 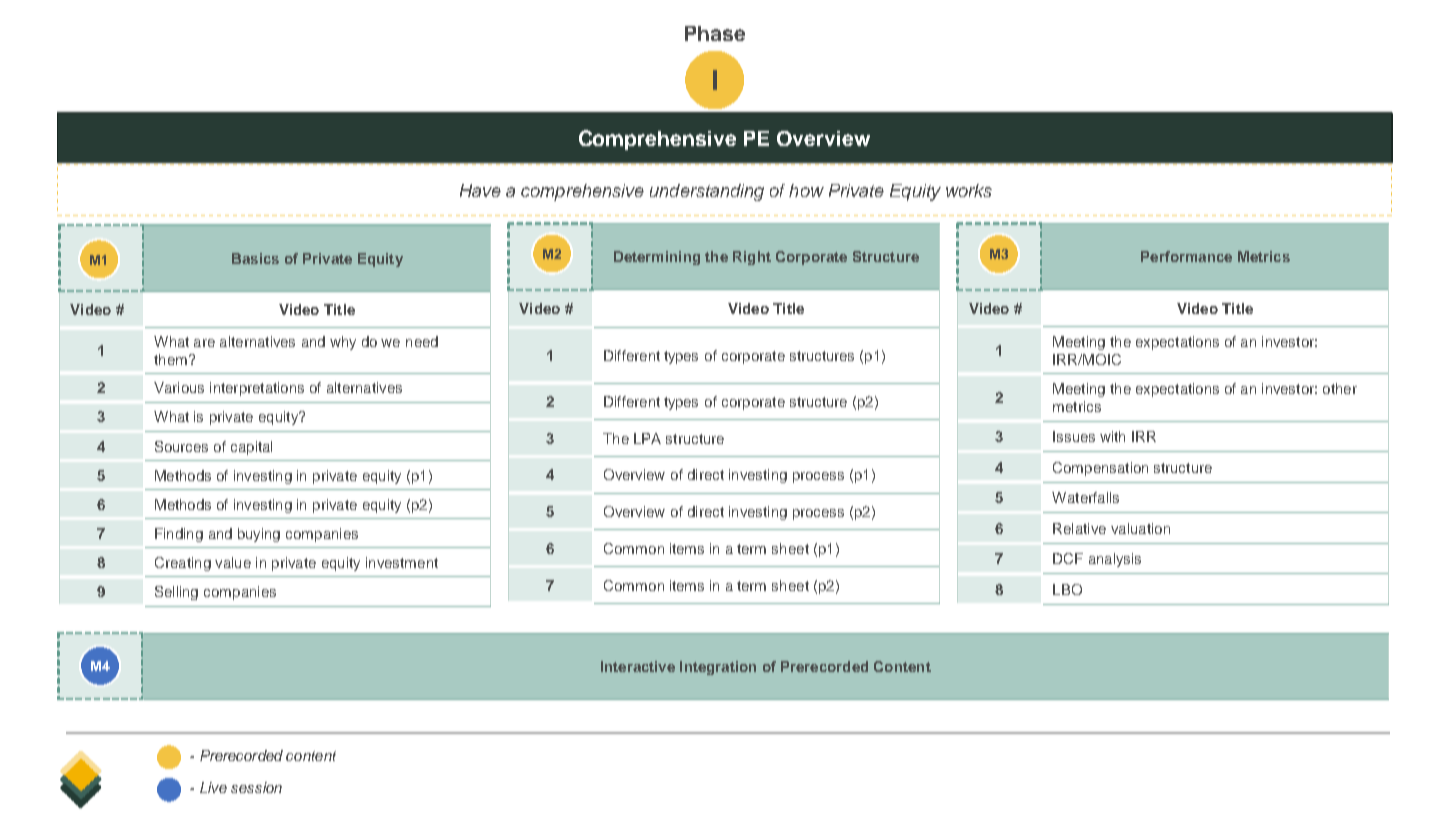 I want to click on works, so click(x=969, y=190).
